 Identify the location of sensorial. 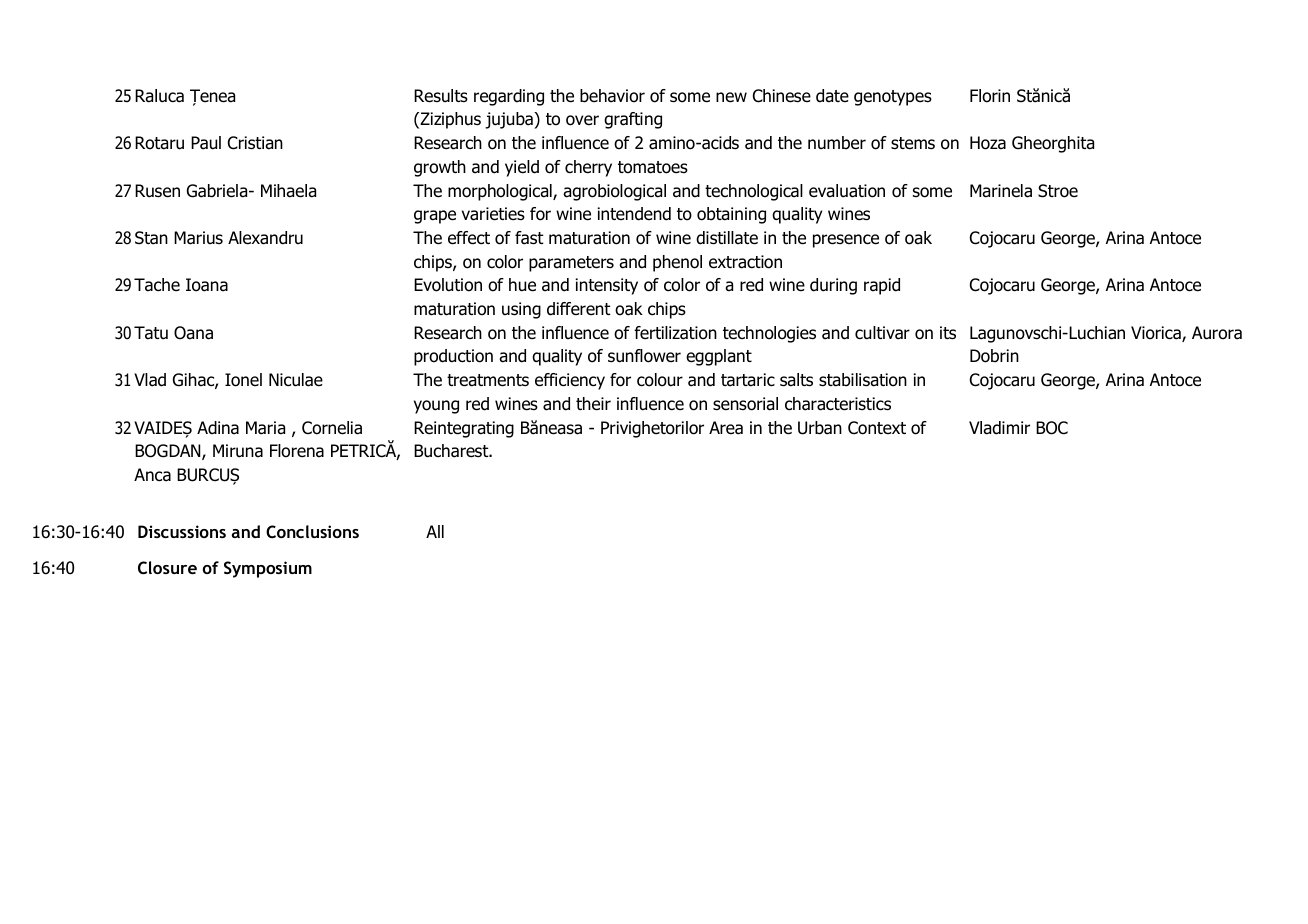
(745, 404).
